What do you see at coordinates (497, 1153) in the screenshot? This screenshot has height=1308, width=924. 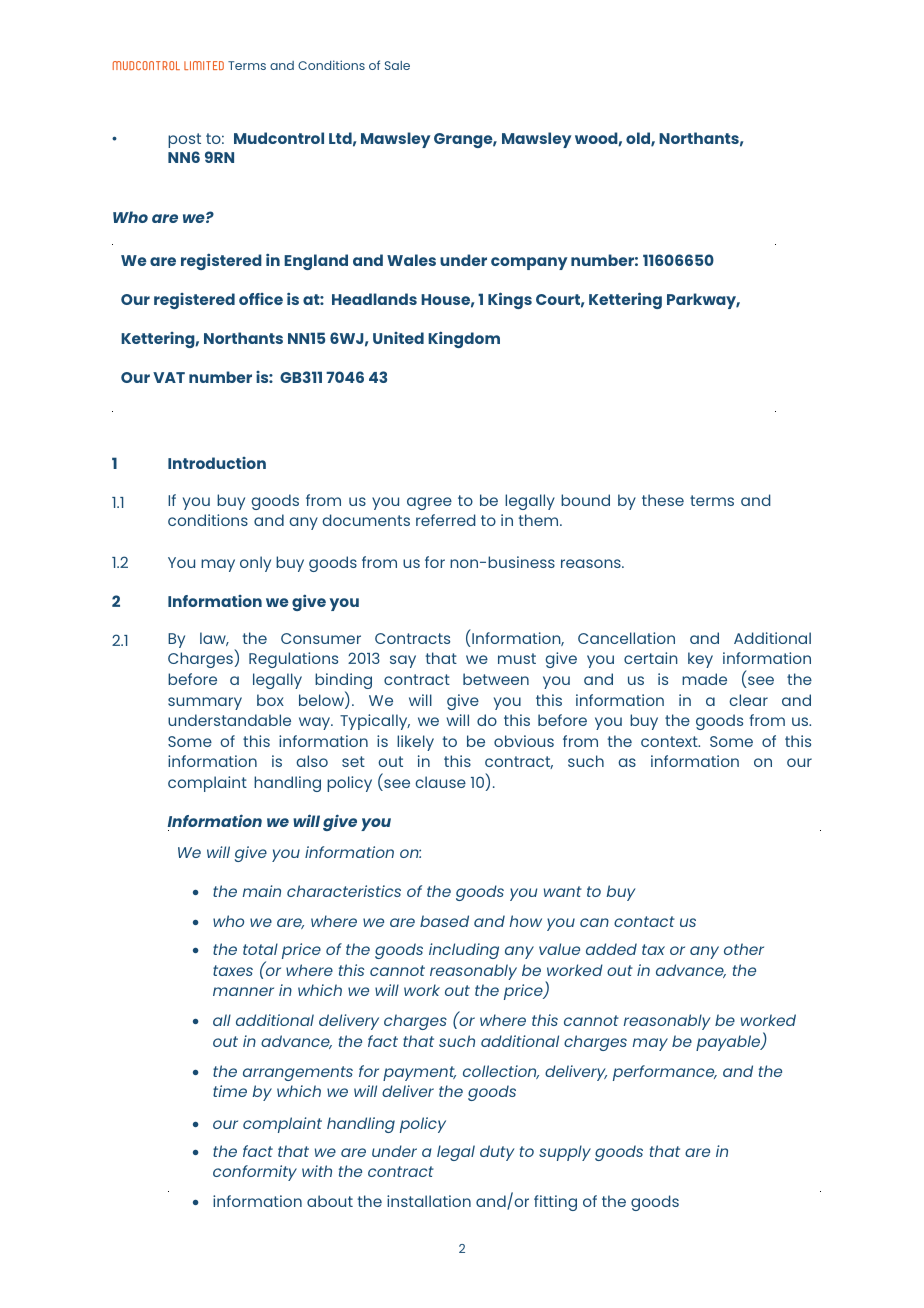 I see `duty` at bounding box center [497, 1153].
